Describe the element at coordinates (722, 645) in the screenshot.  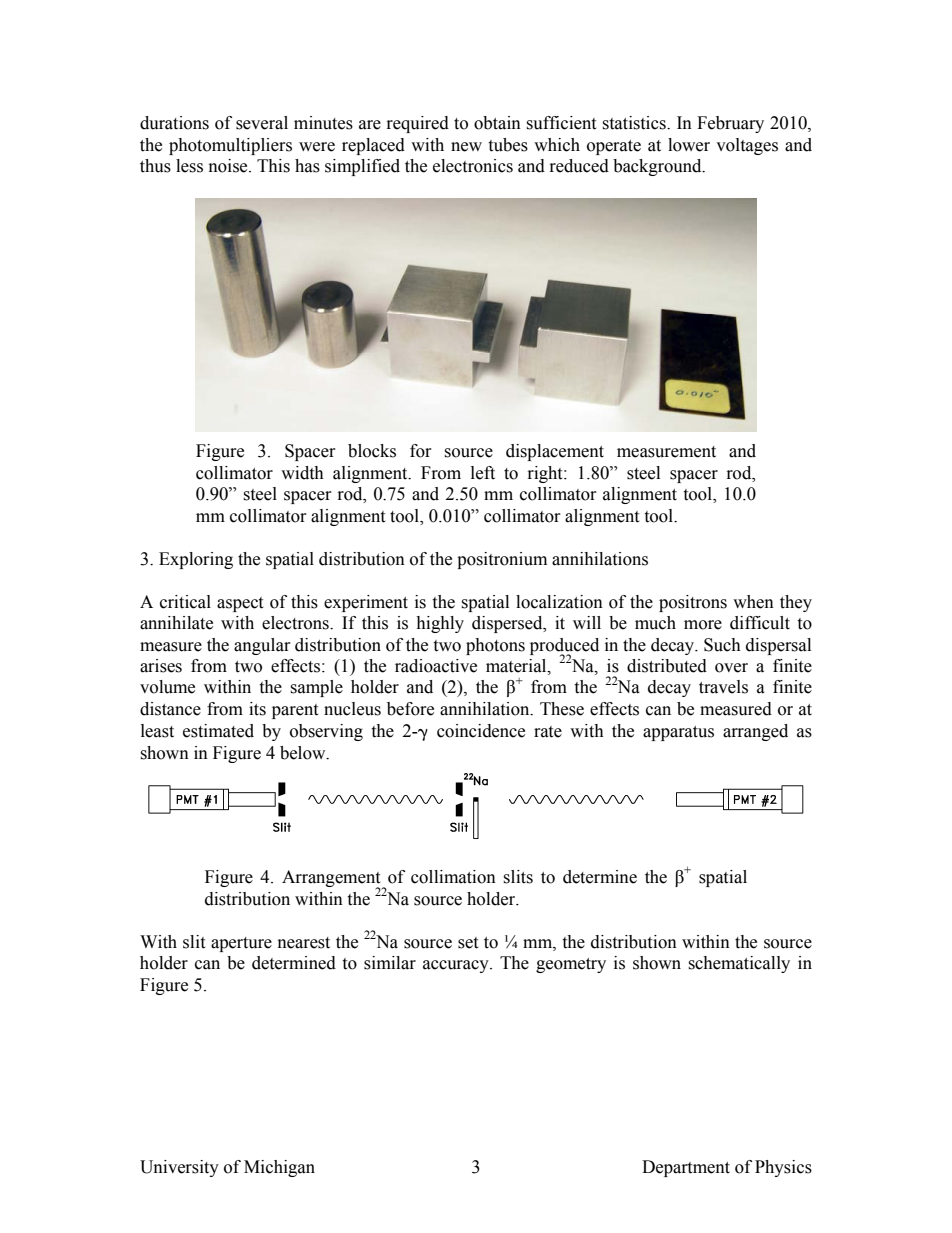
I see `Such` at that location.
